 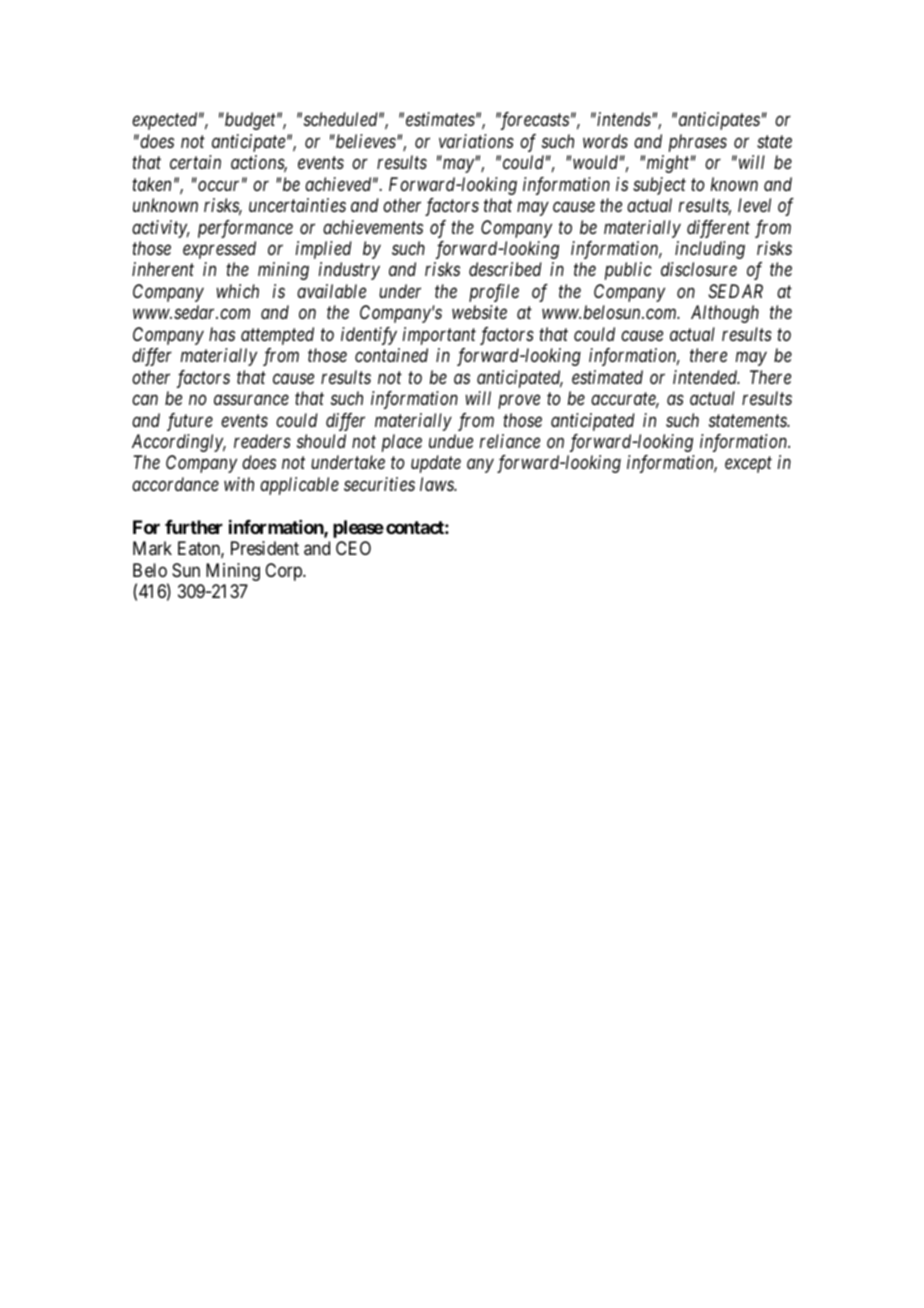 What do you see at coordinates (710, 250) in the document?
I see `including` at bounding box center [710, 250].
